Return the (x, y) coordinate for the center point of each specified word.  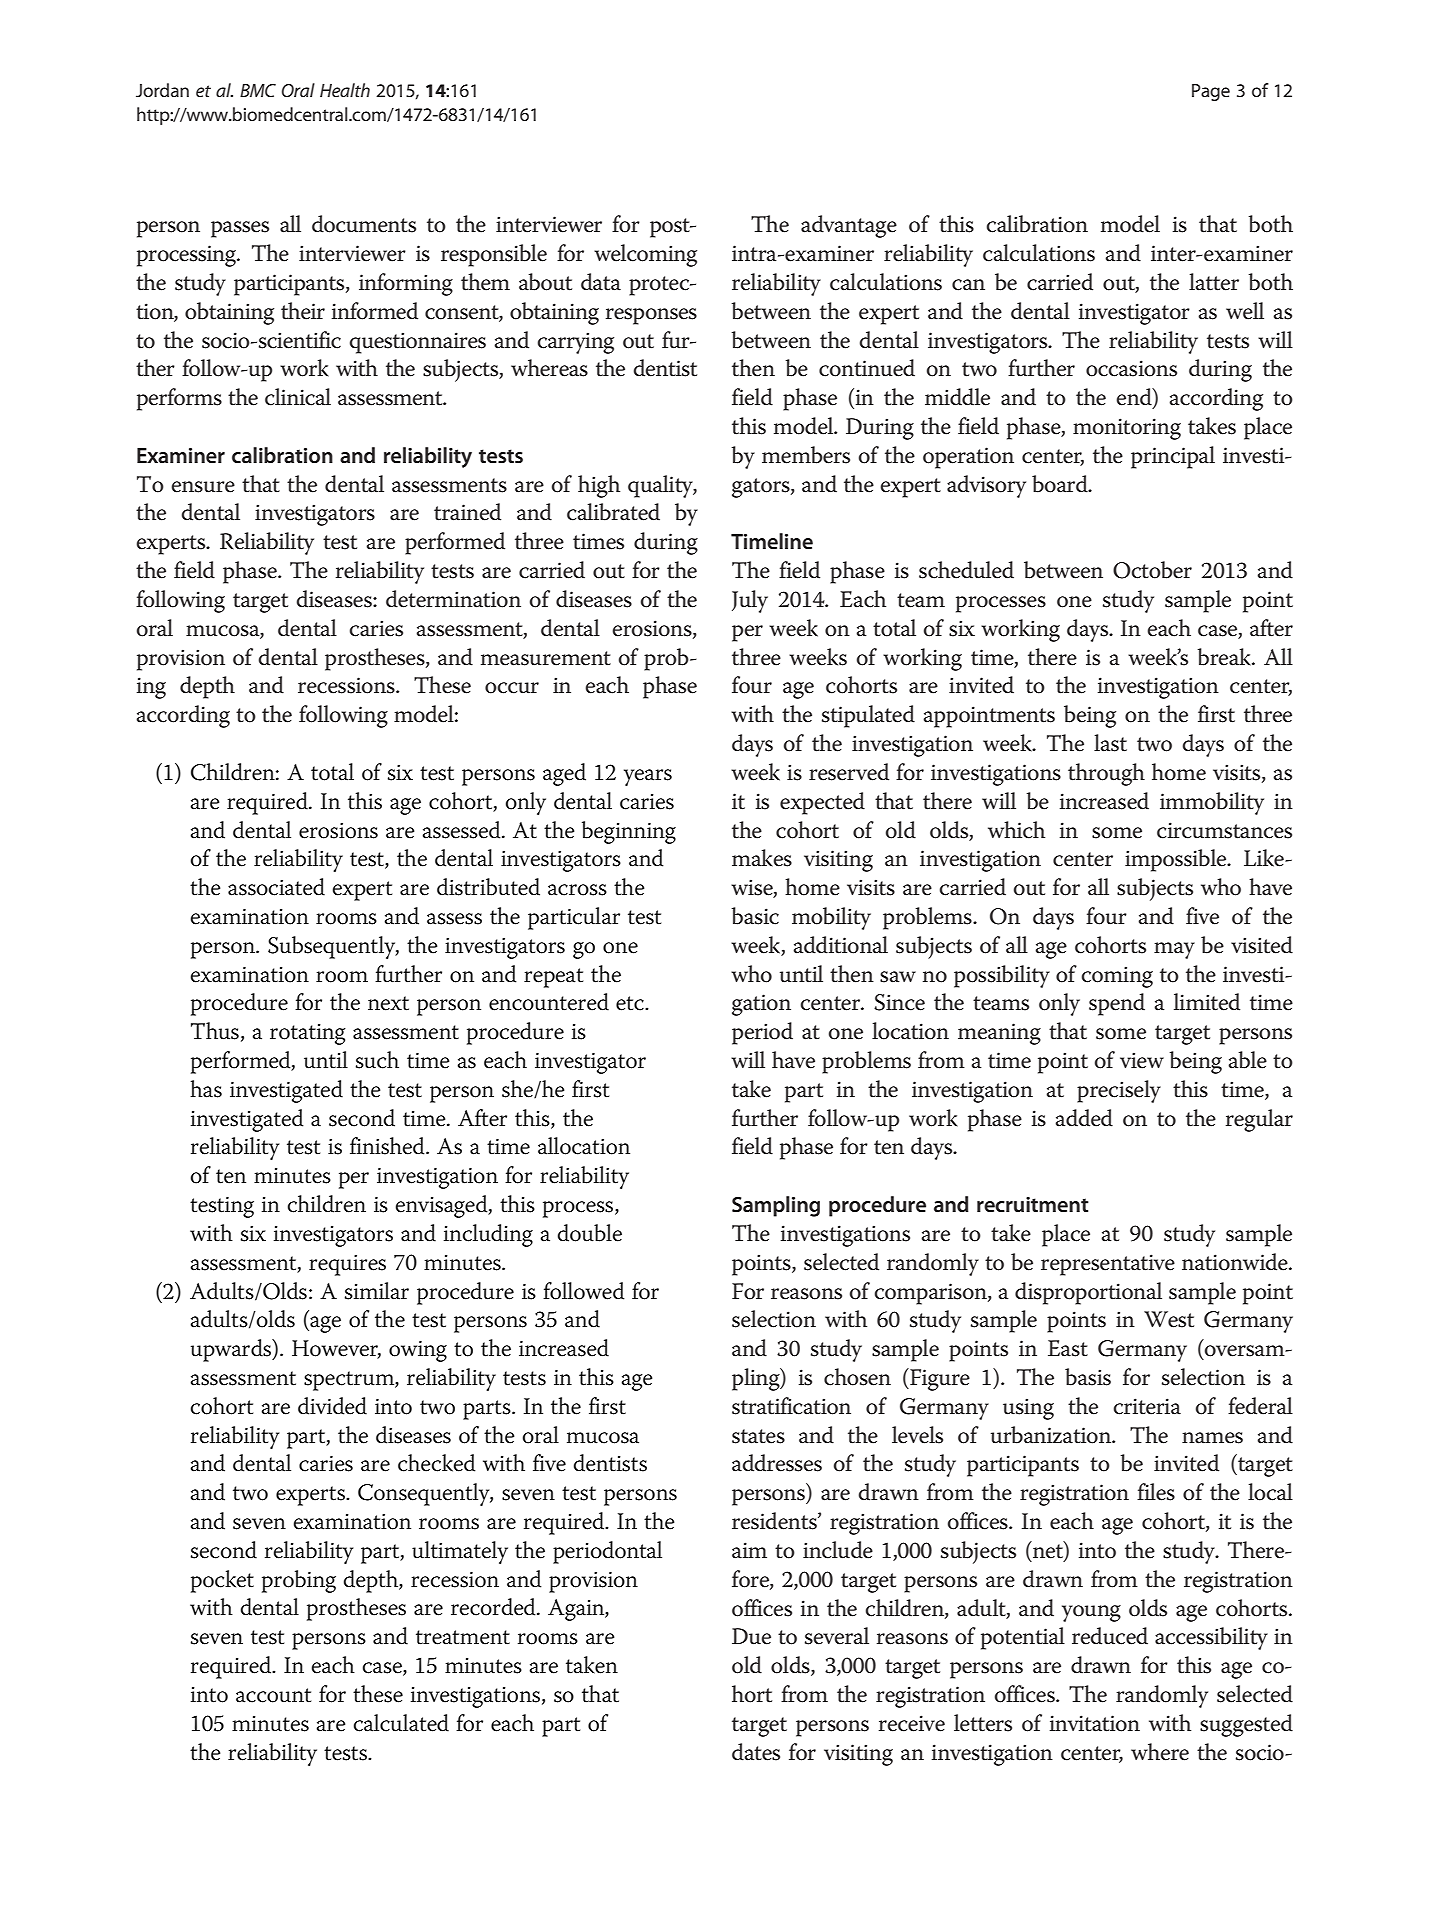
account (273, 1695)
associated (276, 887)
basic (755, 916)
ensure (203, 487)
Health (345, 90)
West (1169, 1319)
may (1174, 950)
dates (756, 1752)
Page (1211, 92)
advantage (849, 226)
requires (347, 1265)
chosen (857, 1377)
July (750, 601)
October (1152, 570)
